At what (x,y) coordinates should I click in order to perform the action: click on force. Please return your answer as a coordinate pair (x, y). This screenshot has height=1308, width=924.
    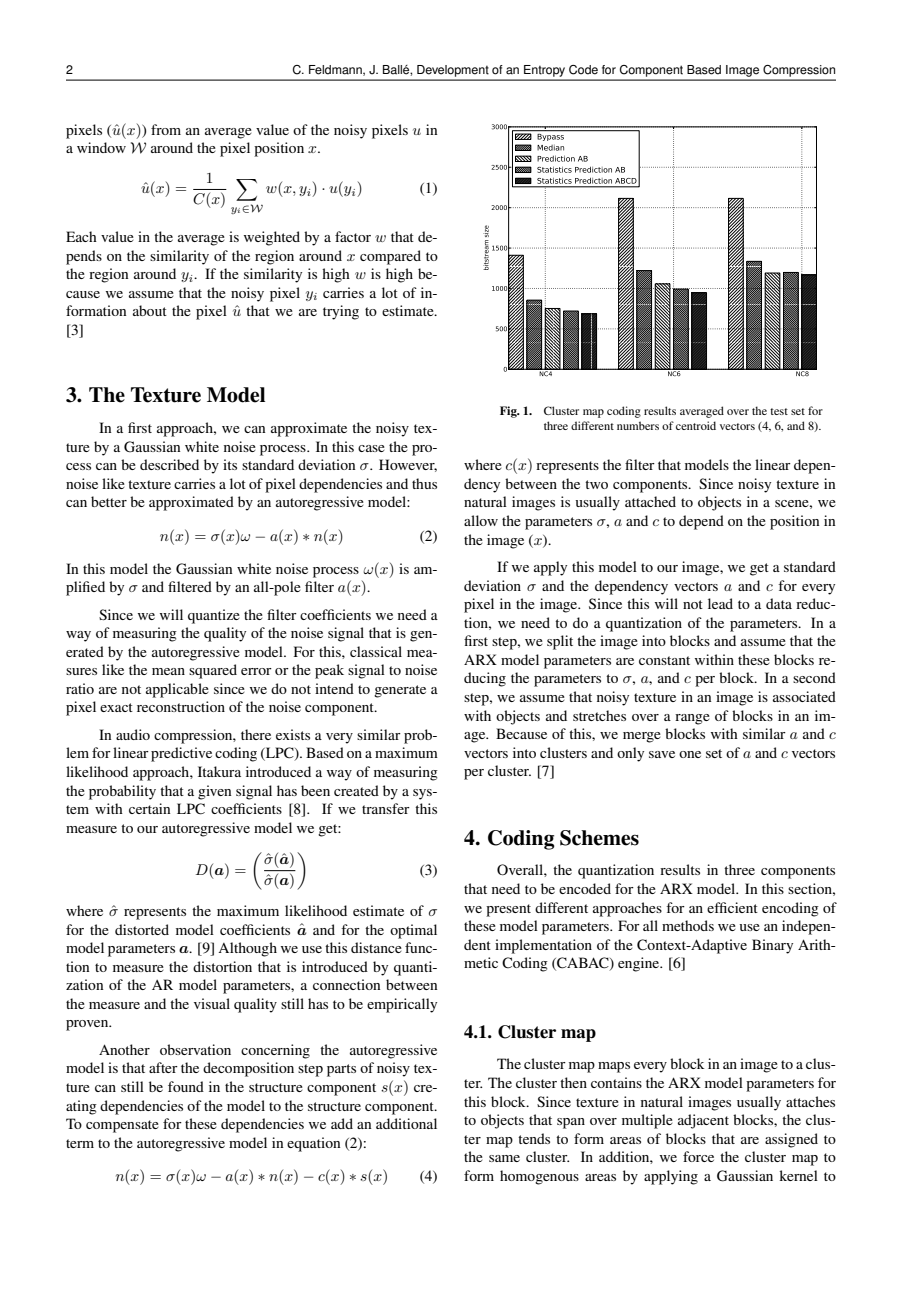
    Looking at the image, I should click on (698, 1156).
